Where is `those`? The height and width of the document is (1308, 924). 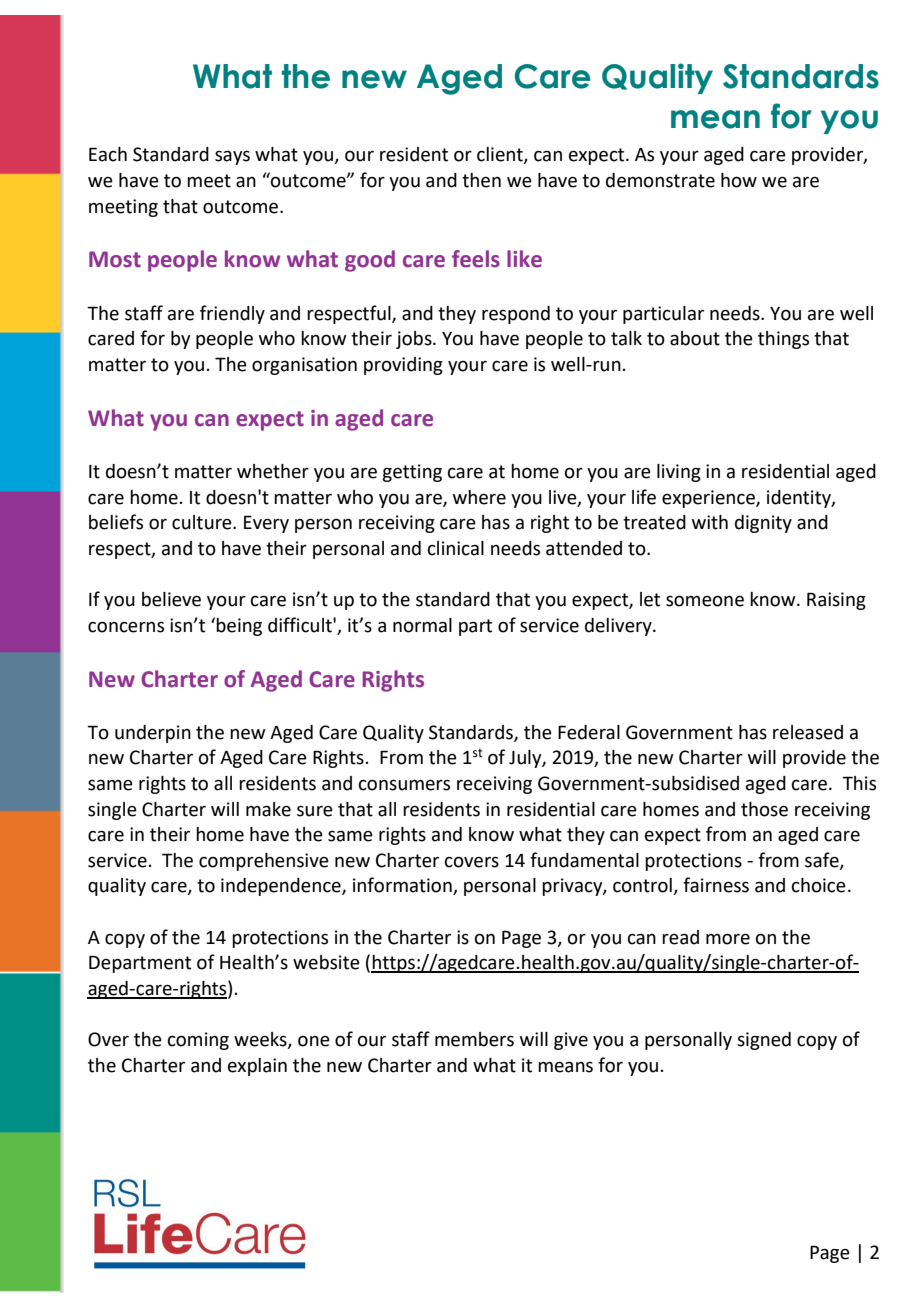
those is located at coordinates (764, 809).
